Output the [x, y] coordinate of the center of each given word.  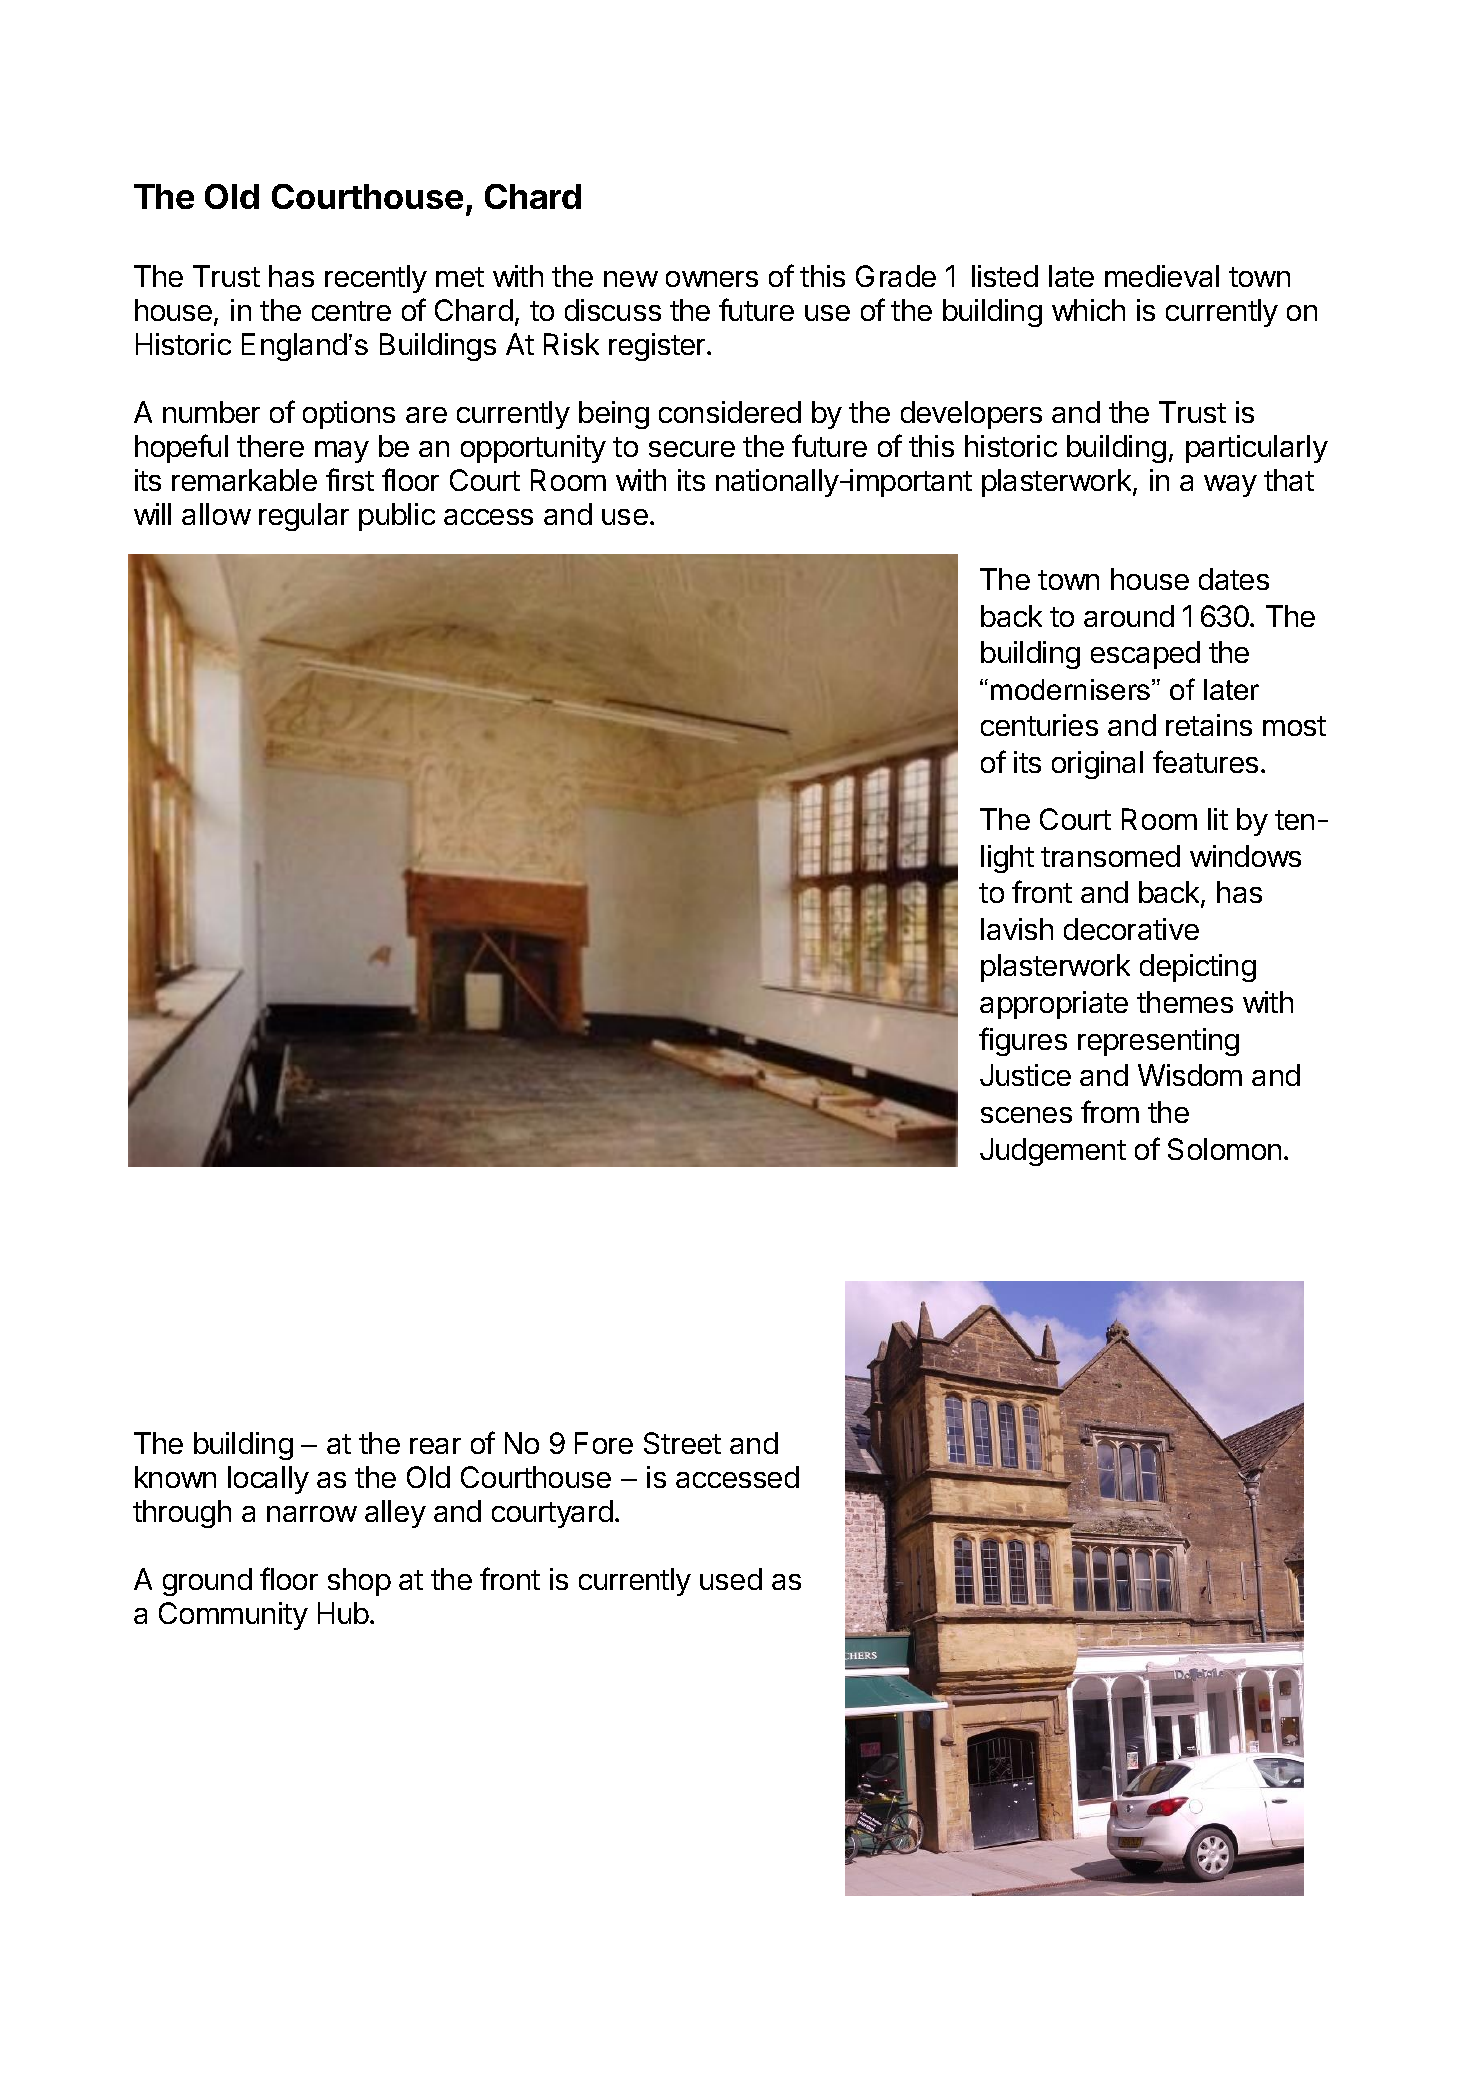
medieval [1162, 276]
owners [712, 279]
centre [351, 311]
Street [682, 1443]
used [731, 1579]
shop [359, 1582]
